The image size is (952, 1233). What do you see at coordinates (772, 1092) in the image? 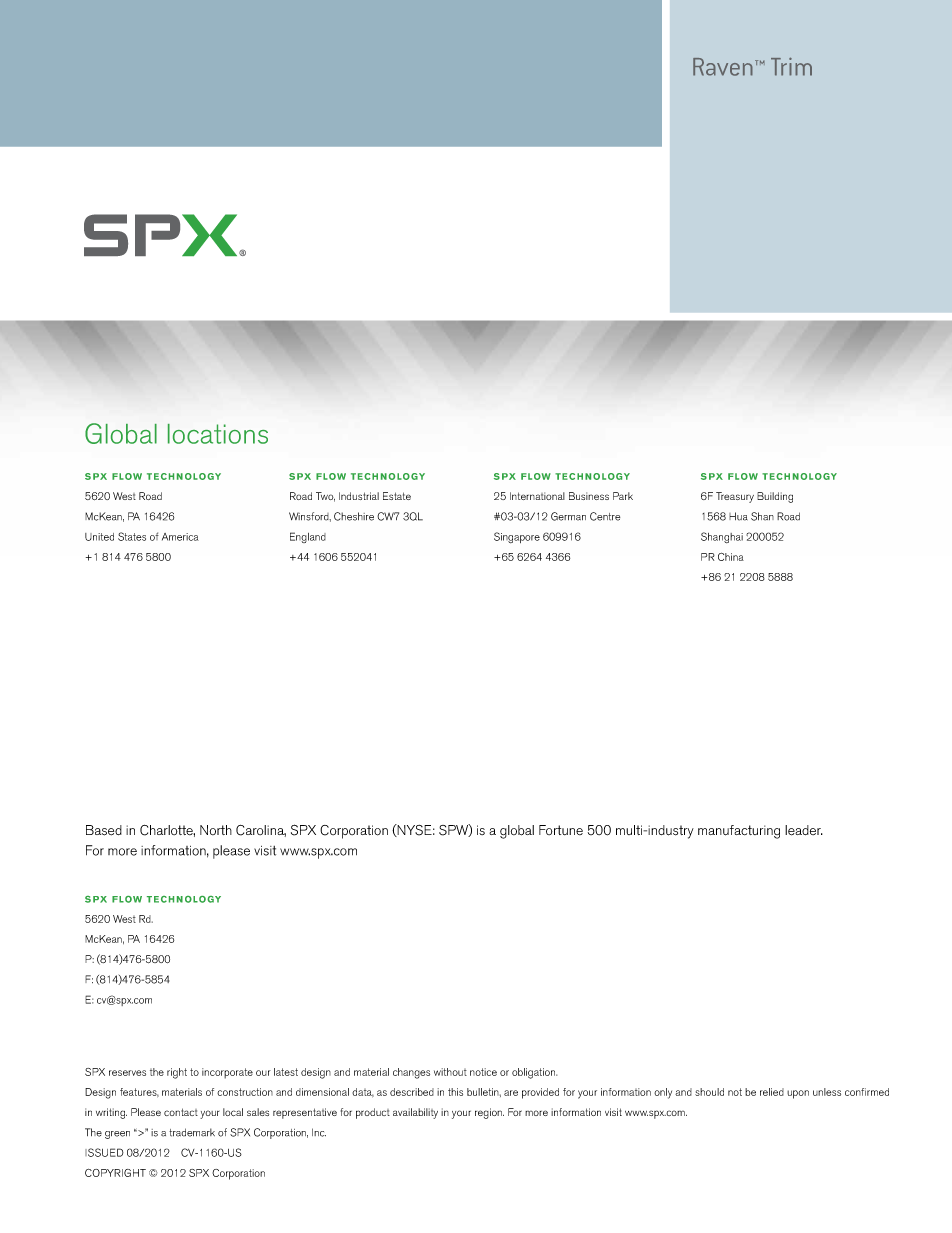
I see `relied` at bounding box center [772, 1092].
